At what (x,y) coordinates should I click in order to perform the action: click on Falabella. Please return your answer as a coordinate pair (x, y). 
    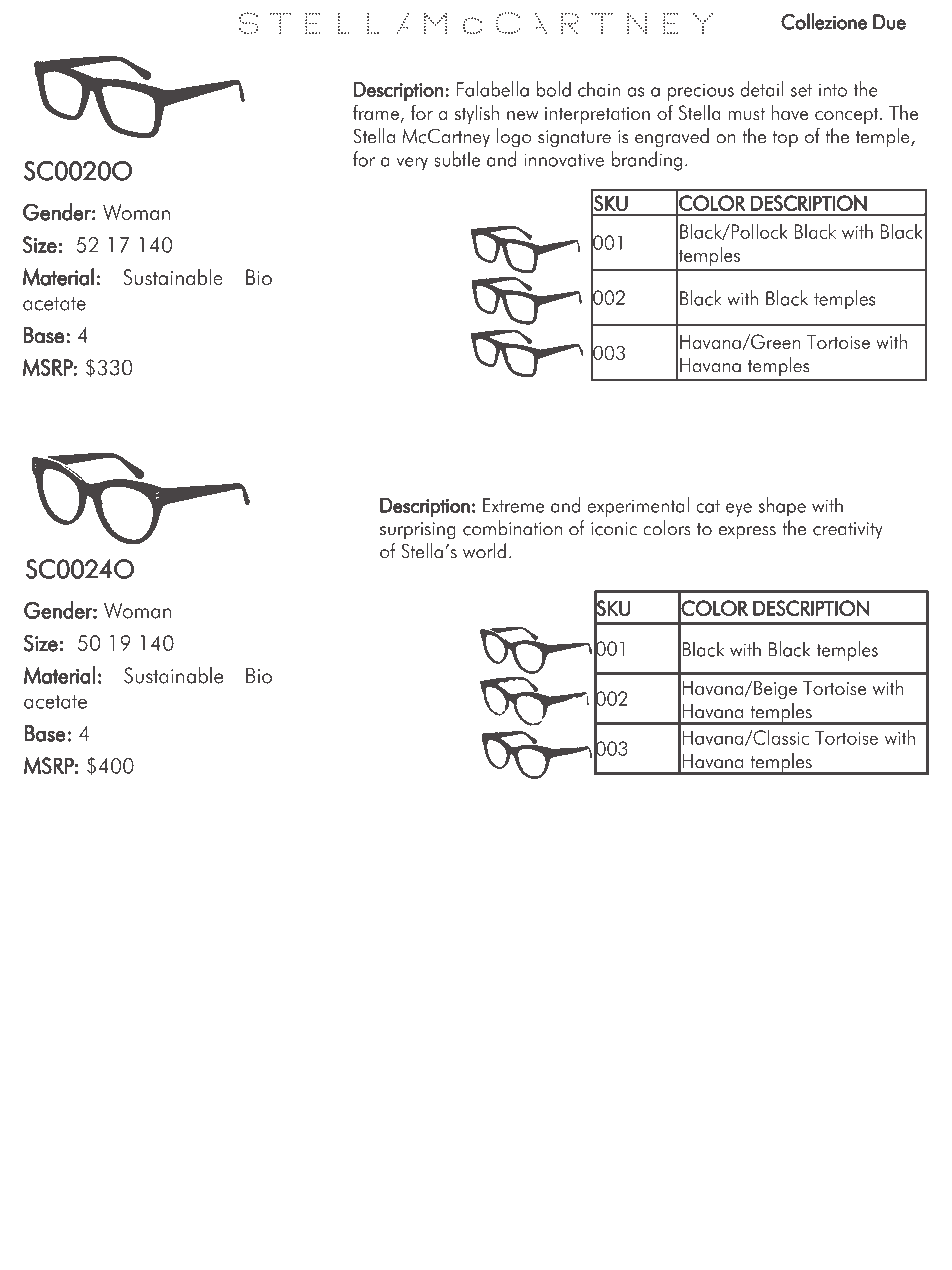
    Looking at the image, I should click on (492, 89).
